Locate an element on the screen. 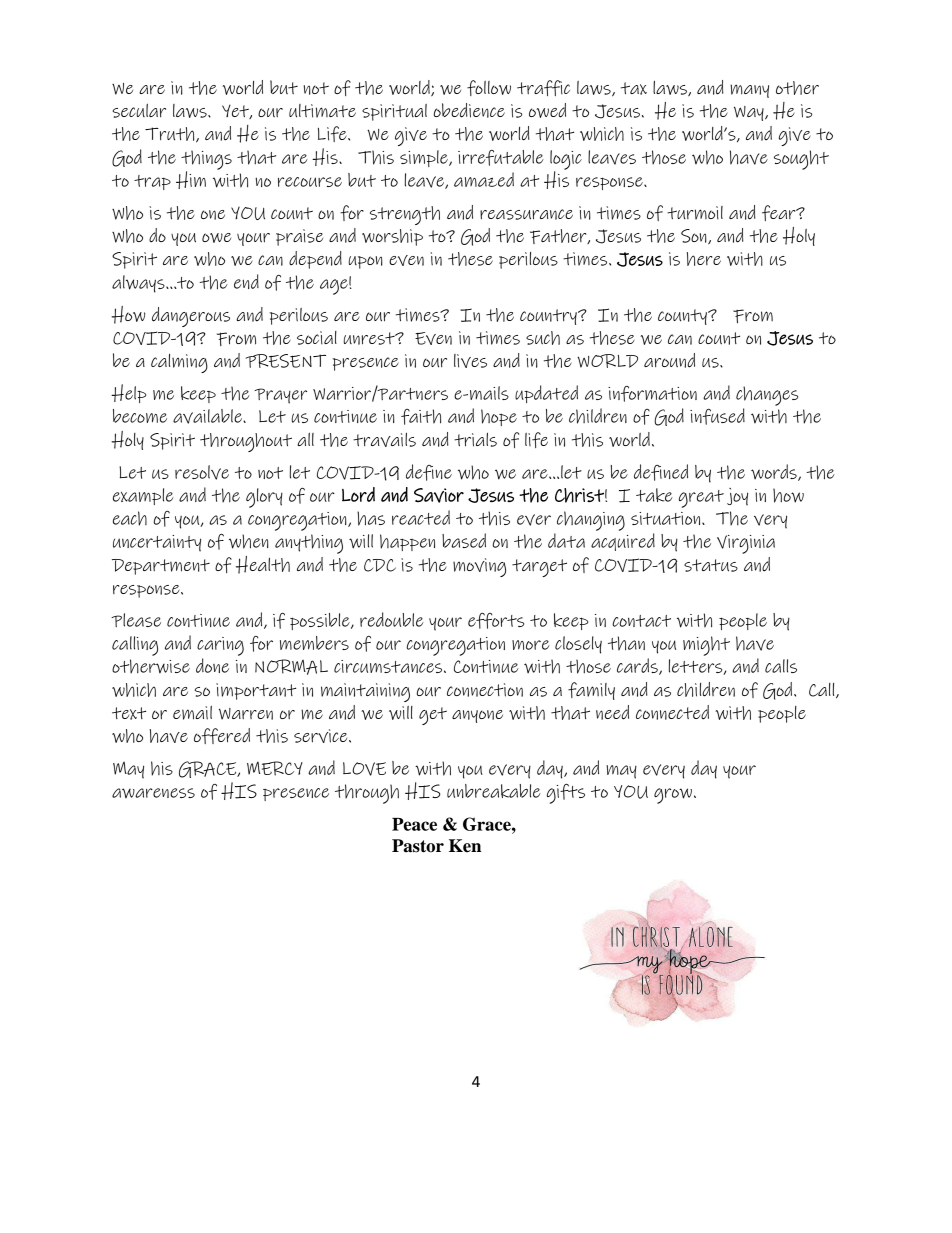  Ken is located at coordinates (465, 846).
